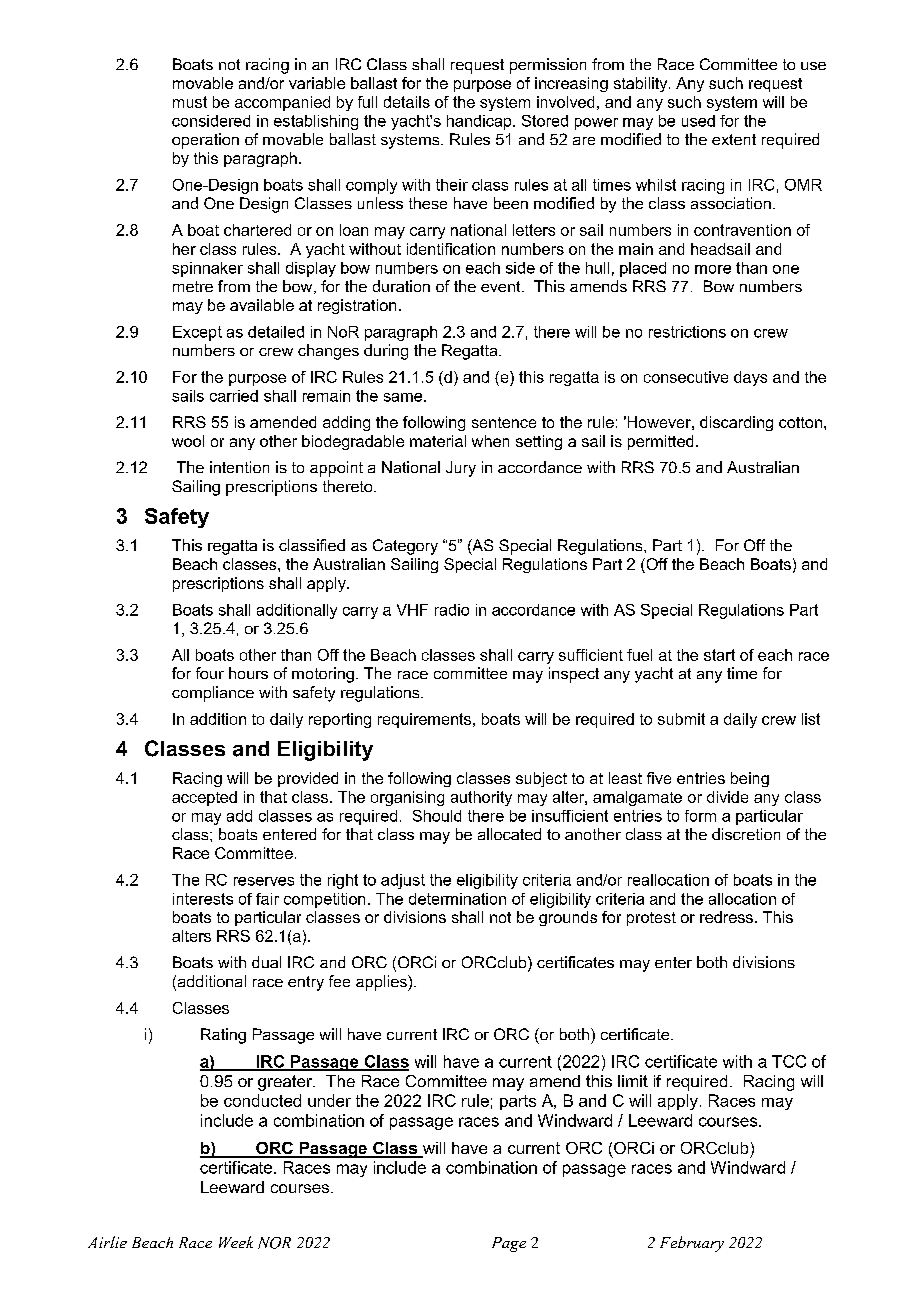 Image resolution: width=924 pixels, height=1308 pixels. Describe the element at coordinates (750, 779) in the image. I see `being` at that location.
